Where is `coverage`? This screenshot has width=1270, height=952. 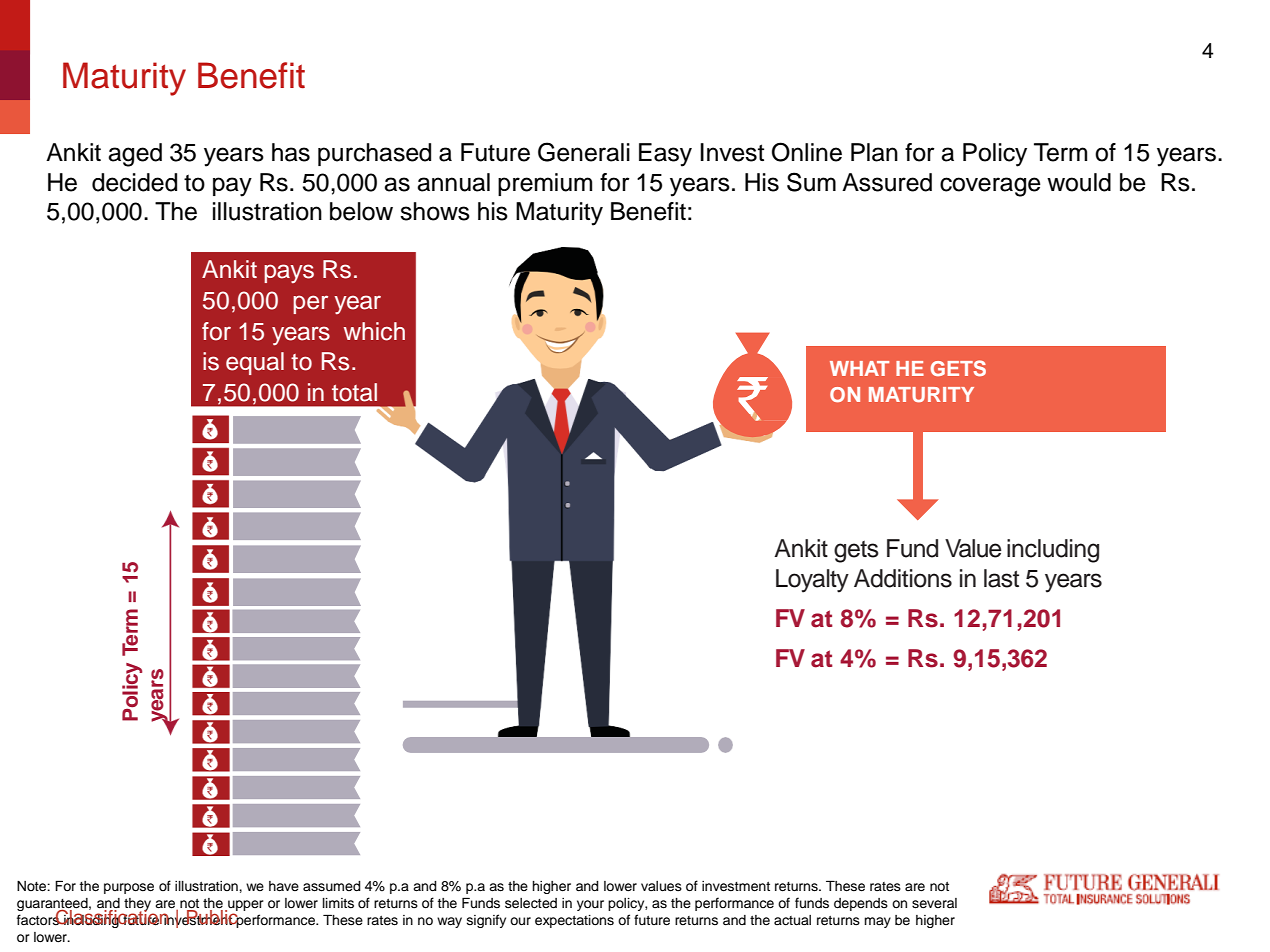 coverage is located at coordinates (990, 187).
